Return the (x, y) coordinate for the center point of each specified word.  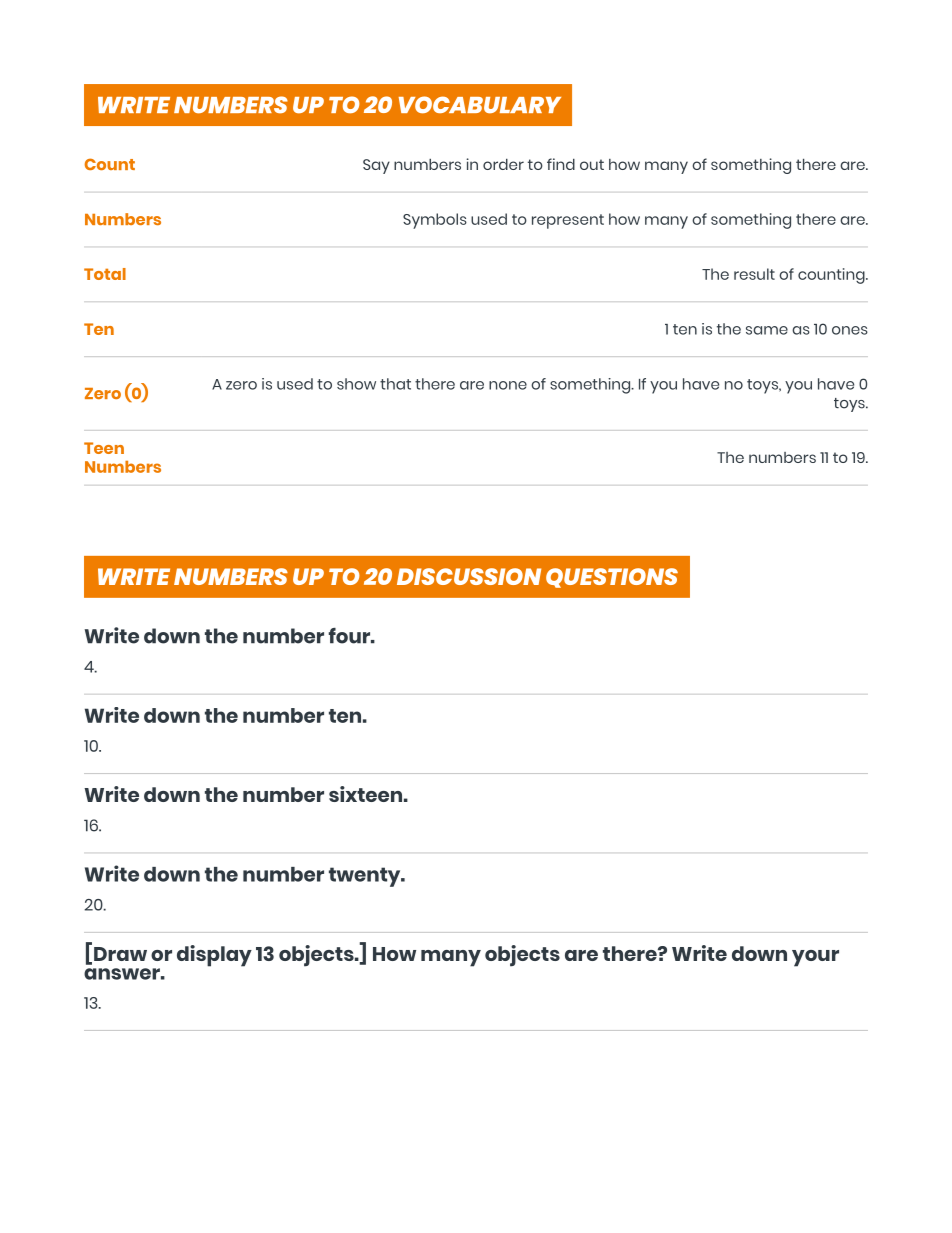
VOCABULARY (480, 105)
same (767, 330)
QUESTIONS (612, 578)
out (592, 164)
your (815, 958)
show (356, 384)
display (214, 956)
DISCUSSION (469, 576)
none (508, 385)
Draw (120, 954)
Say (376, 166)
